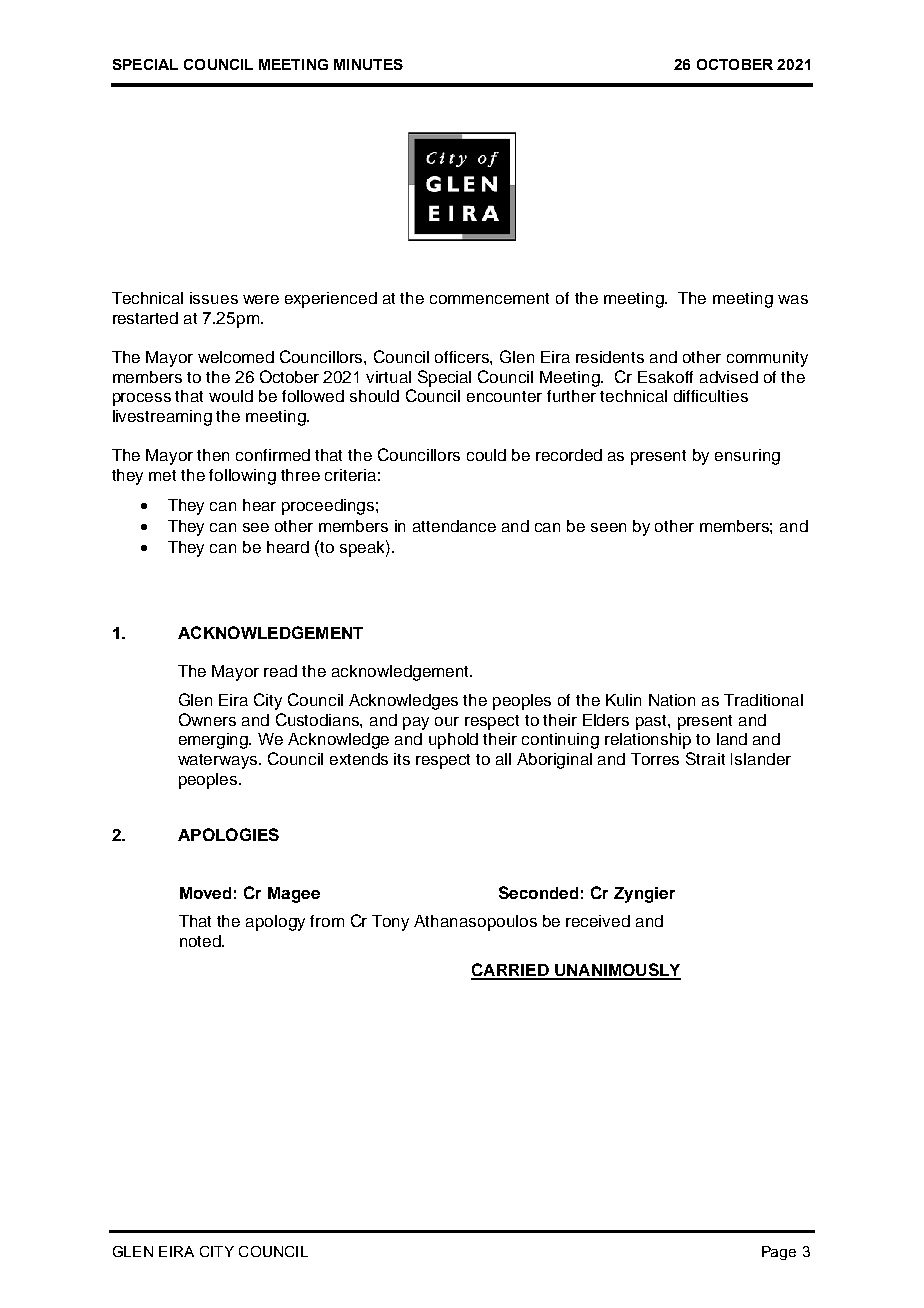 The height and width of the screenshot is (1308, 924). What do you see at coordinates (489, 298) in the screenshot?
I see `commencement` at bounding box center [489, 298].
